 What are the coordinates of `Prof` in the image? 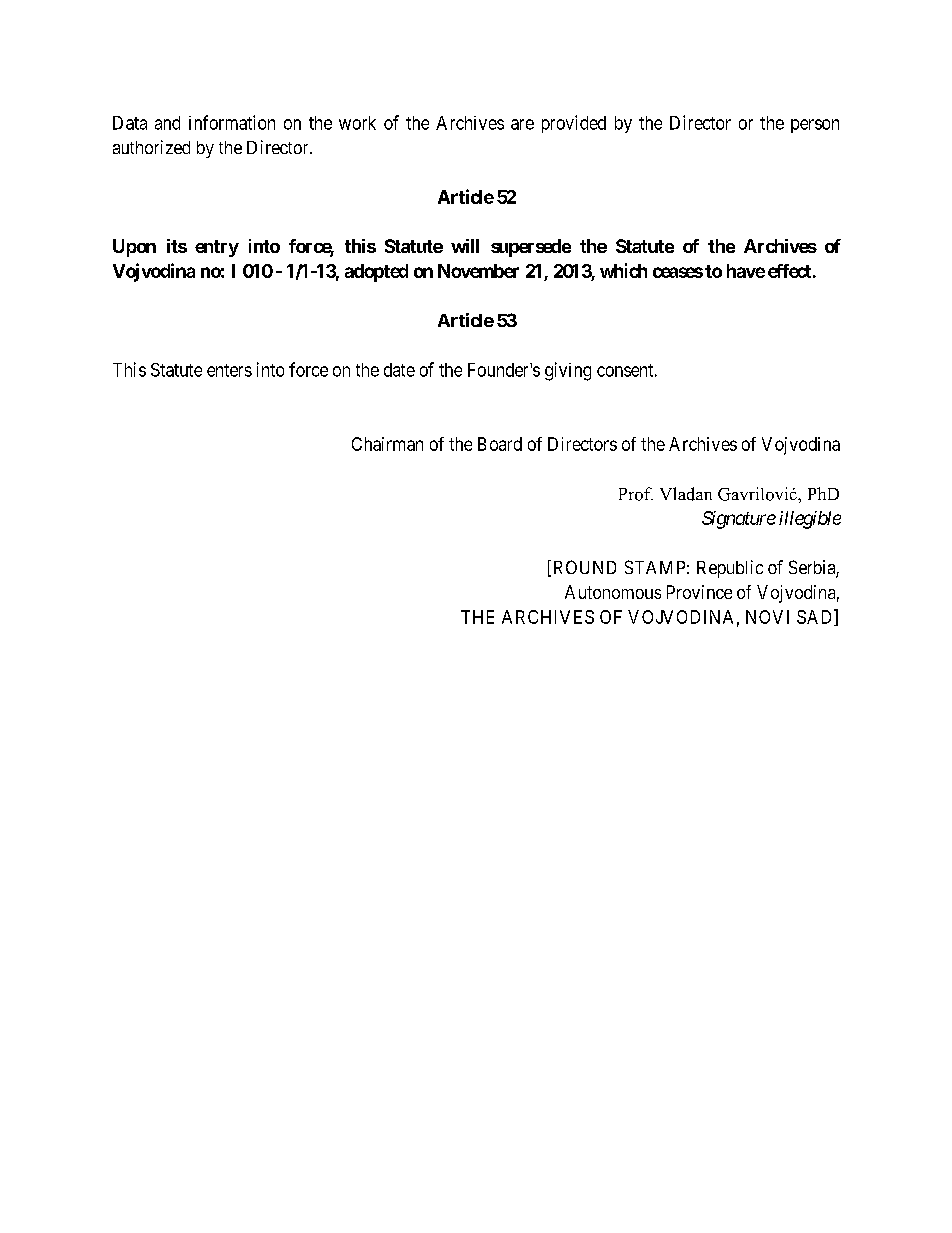 It's located at (636, 494).
